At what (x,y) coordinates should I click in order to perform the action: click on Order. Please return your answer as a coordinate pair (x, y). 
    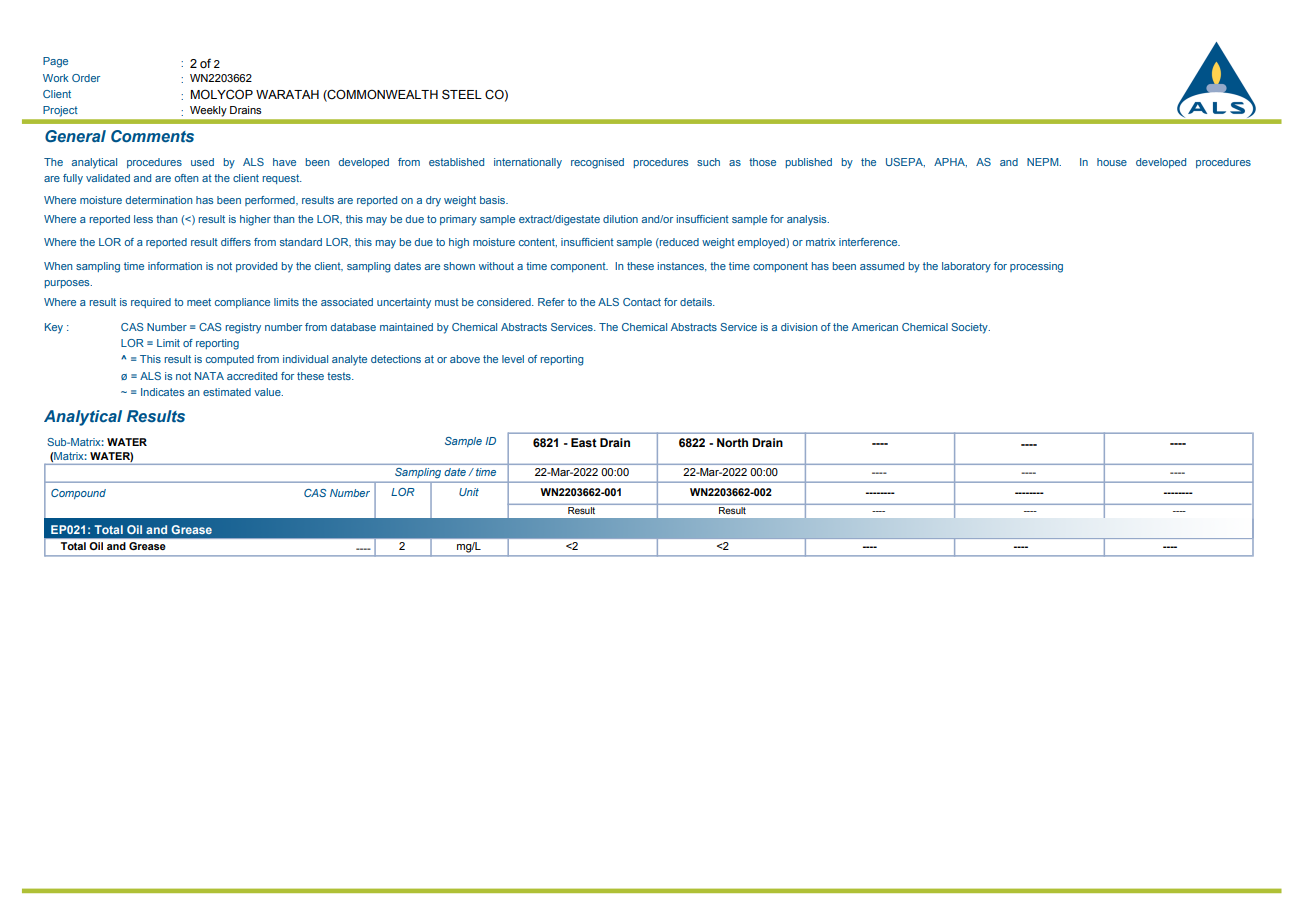
    Looking at the image, I should click on (86, 78).
